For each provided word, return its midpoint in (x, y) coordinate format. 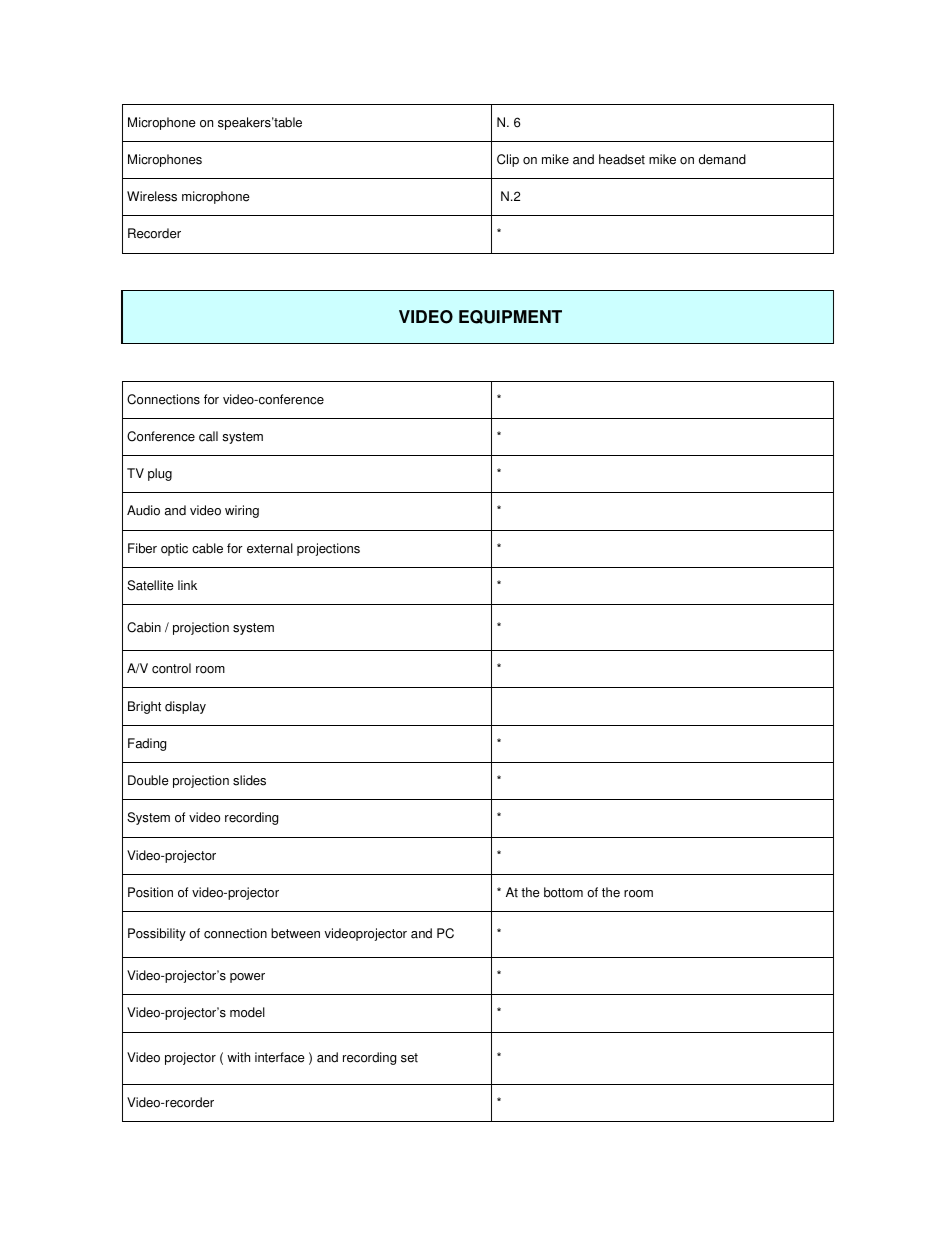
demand (722, 159)
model (247, 1012)
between (295, 933)
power (247, 978)
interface (280, 1057)
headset (622, 159)
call (208, 436)
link (187, 585)
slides (249, 780)
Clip (508, 160)
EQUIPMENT (510, 317)
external (270, 548)
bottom (563, 892)
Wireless (152, 196)
